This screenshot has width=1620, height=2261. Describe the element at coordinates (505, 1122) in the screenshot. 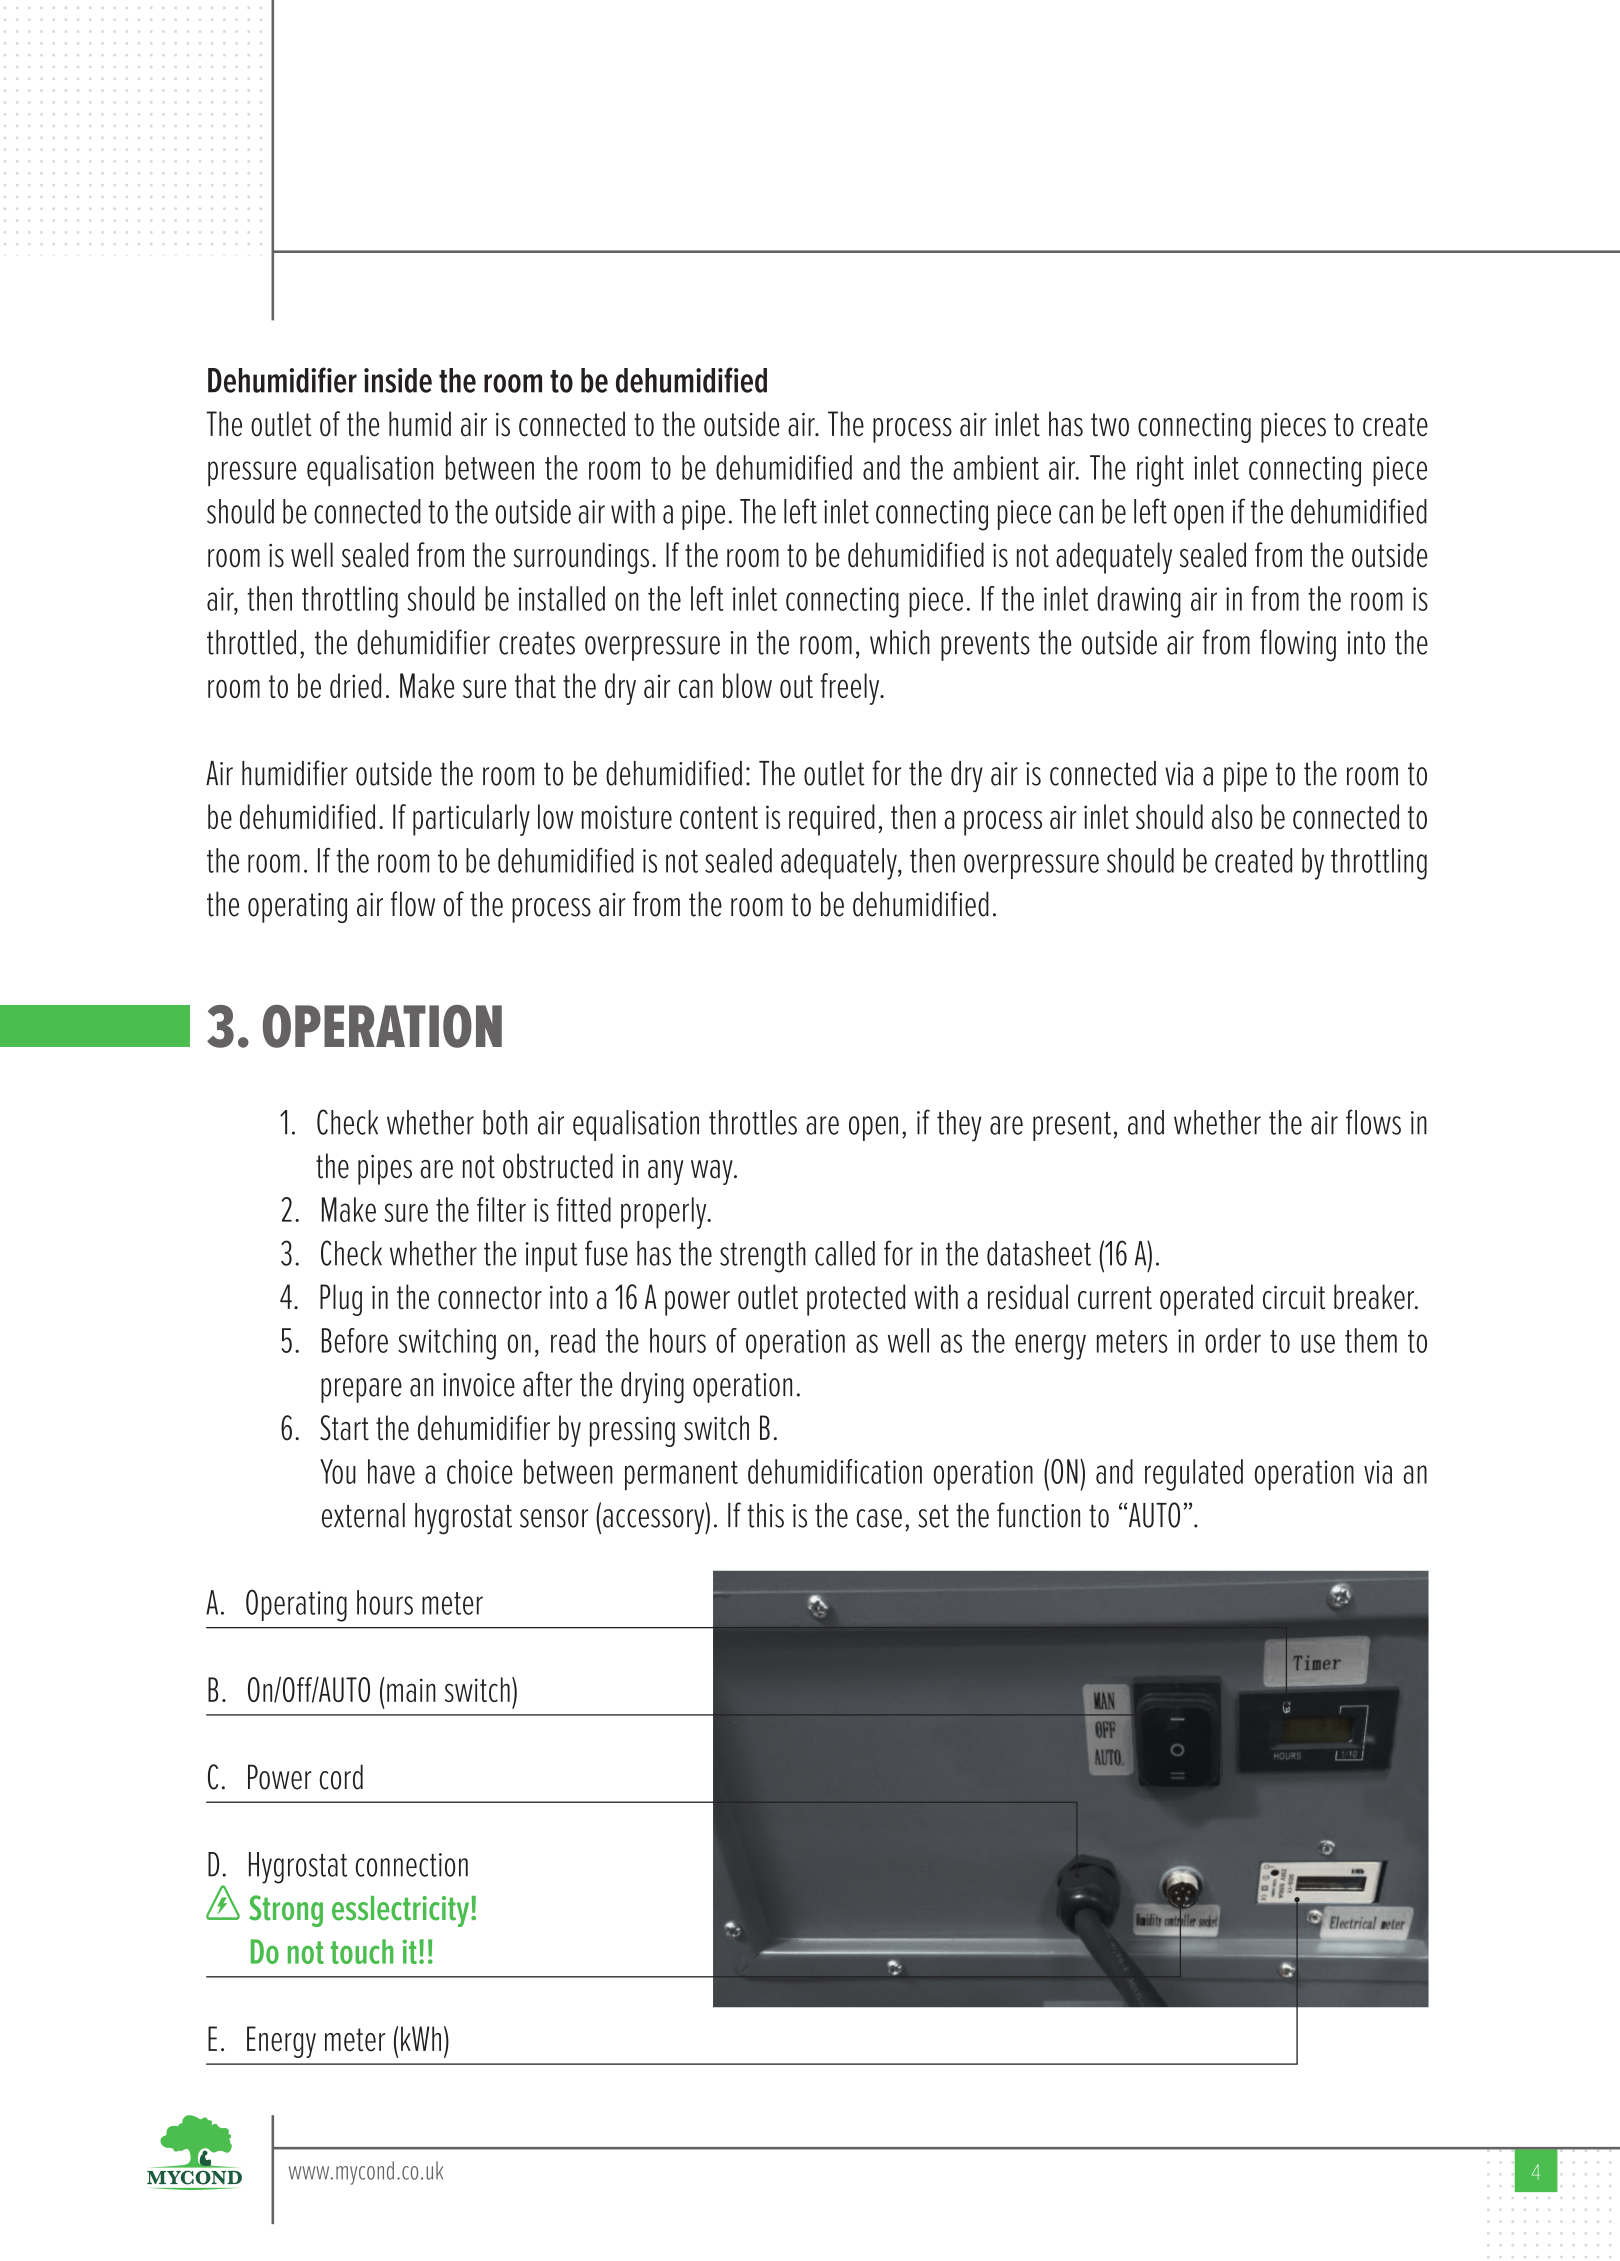

I see `both` at that location.
